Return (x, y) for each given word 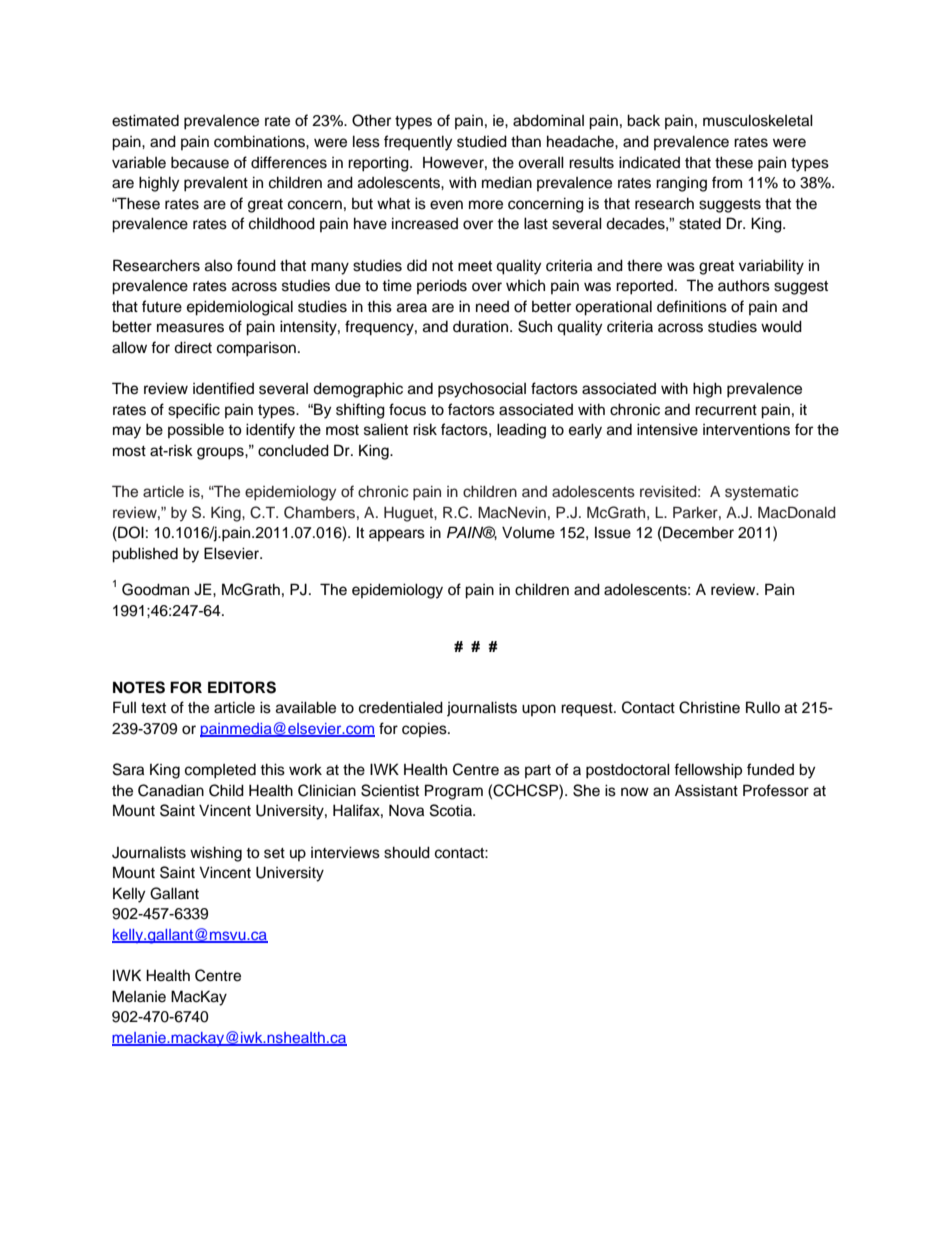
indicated (649, 162)
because (200, 162)
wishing (216, 854)
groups (221, 453)
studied (482, 141)
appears (397, 535)
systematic (762, 493)
